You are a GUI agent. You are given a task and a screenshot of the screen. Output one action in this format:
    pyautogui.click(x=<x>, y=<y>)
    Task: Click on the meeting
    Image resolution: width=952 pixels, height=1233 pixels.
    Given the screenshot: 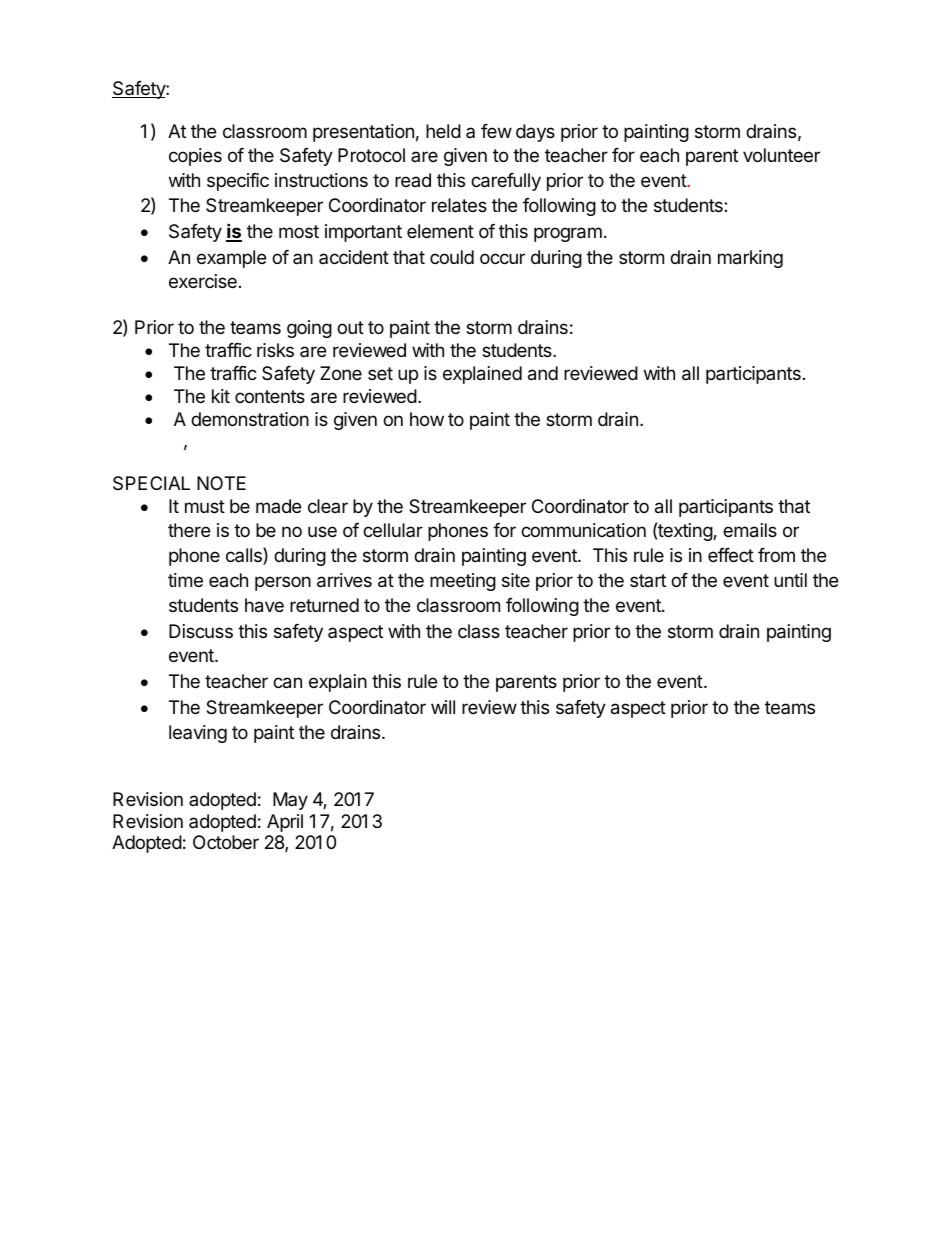 What is the action you would take?
    pyautogui.click(x=463, y=582)
